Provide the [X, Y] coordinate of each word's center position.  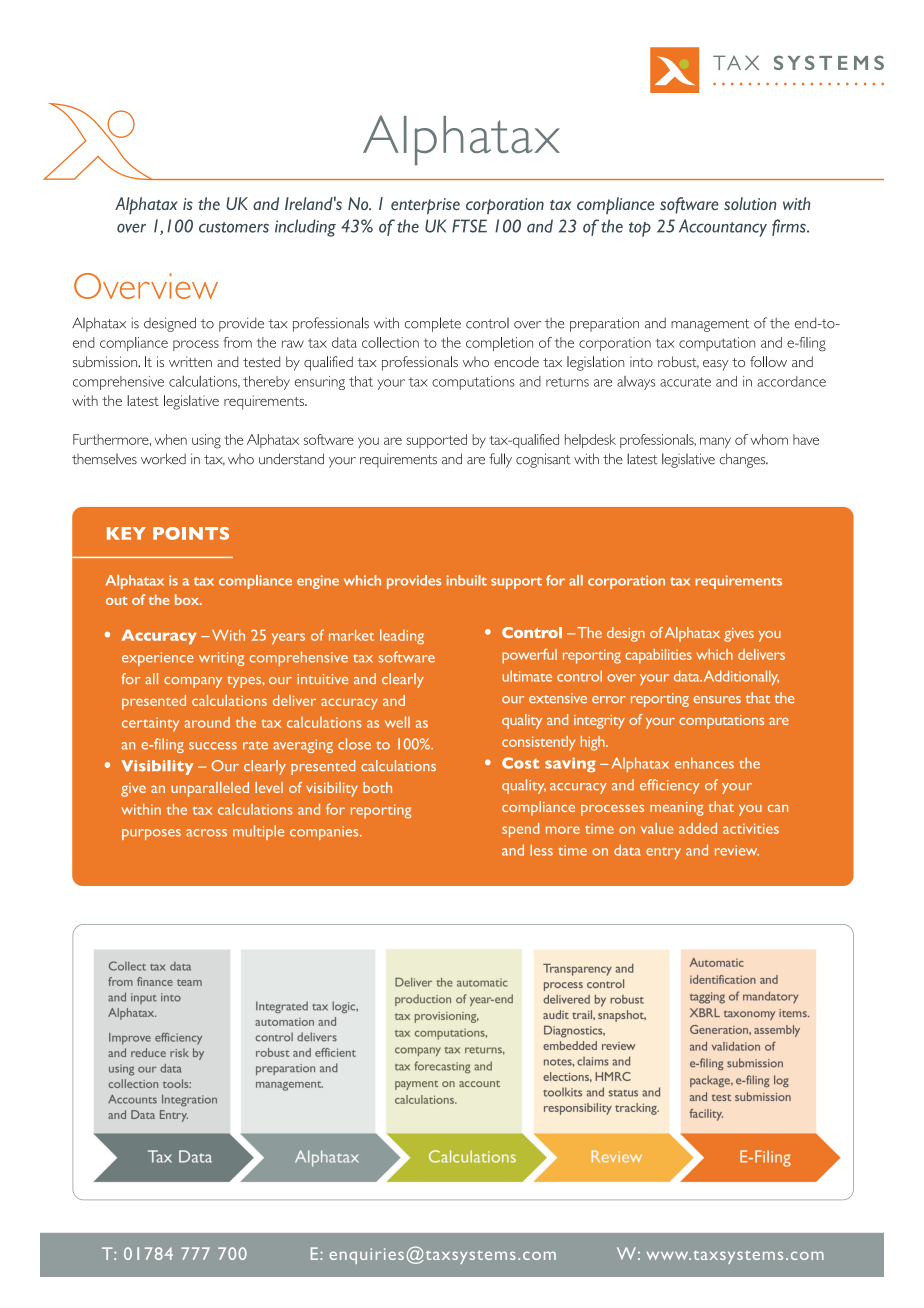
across [206, 833]
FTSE [469, 226]
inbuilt [467, 580]
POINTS [191, 533]
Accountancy [723, 228]
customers [234, 227]
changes [744, 460]
